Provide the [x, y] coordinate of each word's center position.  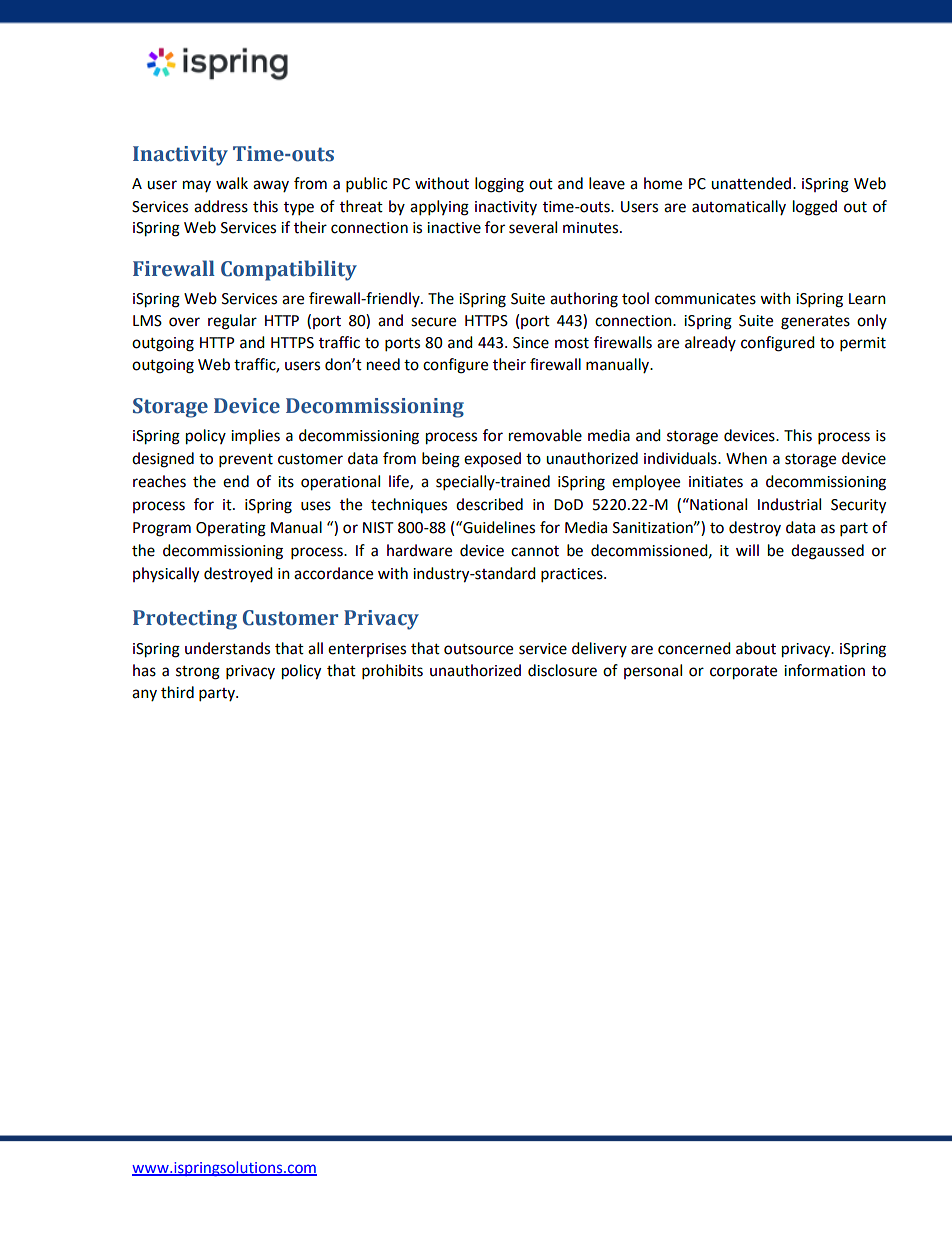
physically [166, 575]
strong [198, 673]
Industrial [789, 504]
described [489, 504]
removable [545, 435]
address [221, 206]
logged [815, 208]
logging [499, 185]
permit [863, 344]
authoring [584, 300]
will [747, 550]
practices [573, 575]
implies [255, 437]
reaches [159, 481]
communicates [705, 299]
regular [232, 322]
